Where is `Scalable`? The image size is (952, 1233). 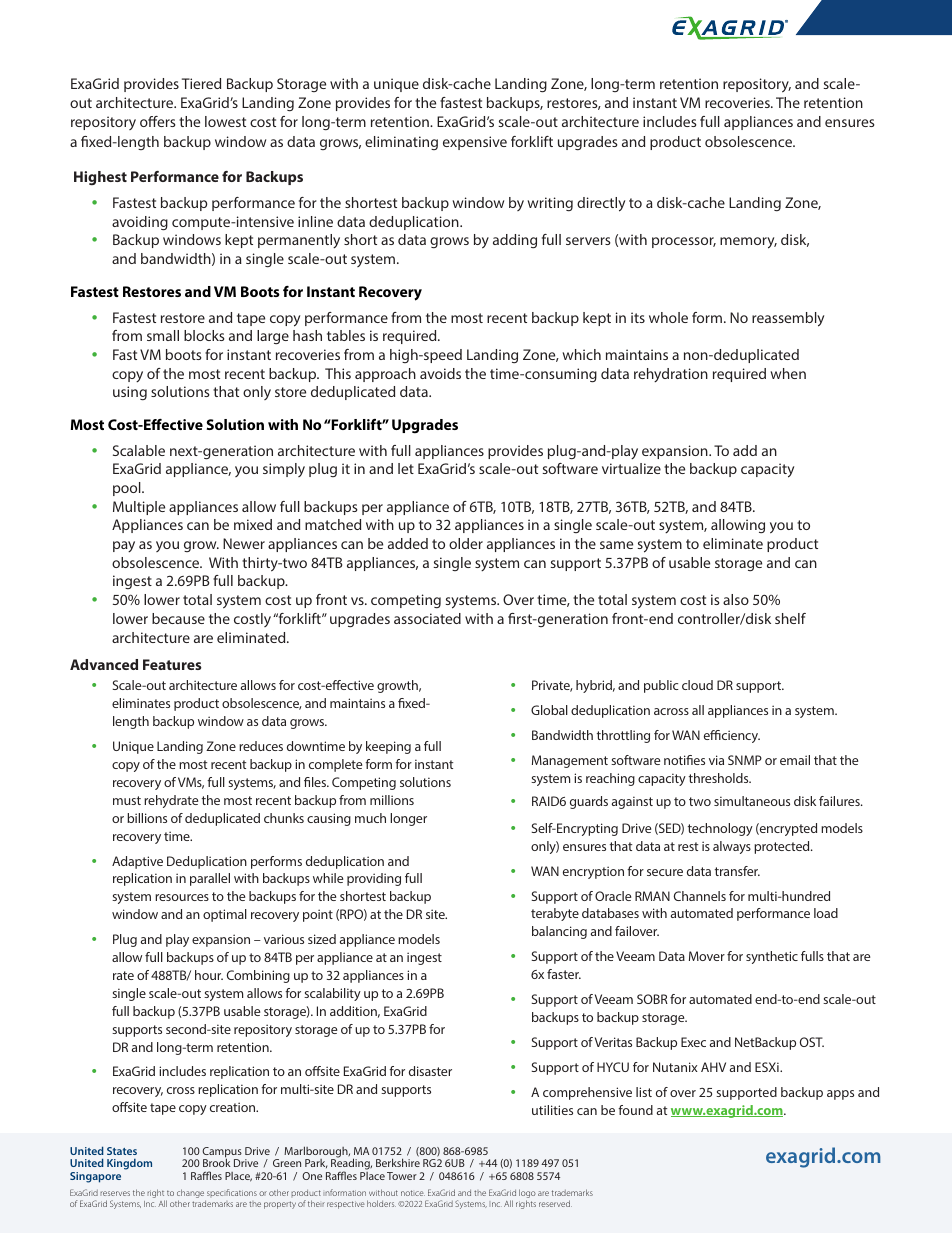 Scalable is located at coordinates (139, 450).
